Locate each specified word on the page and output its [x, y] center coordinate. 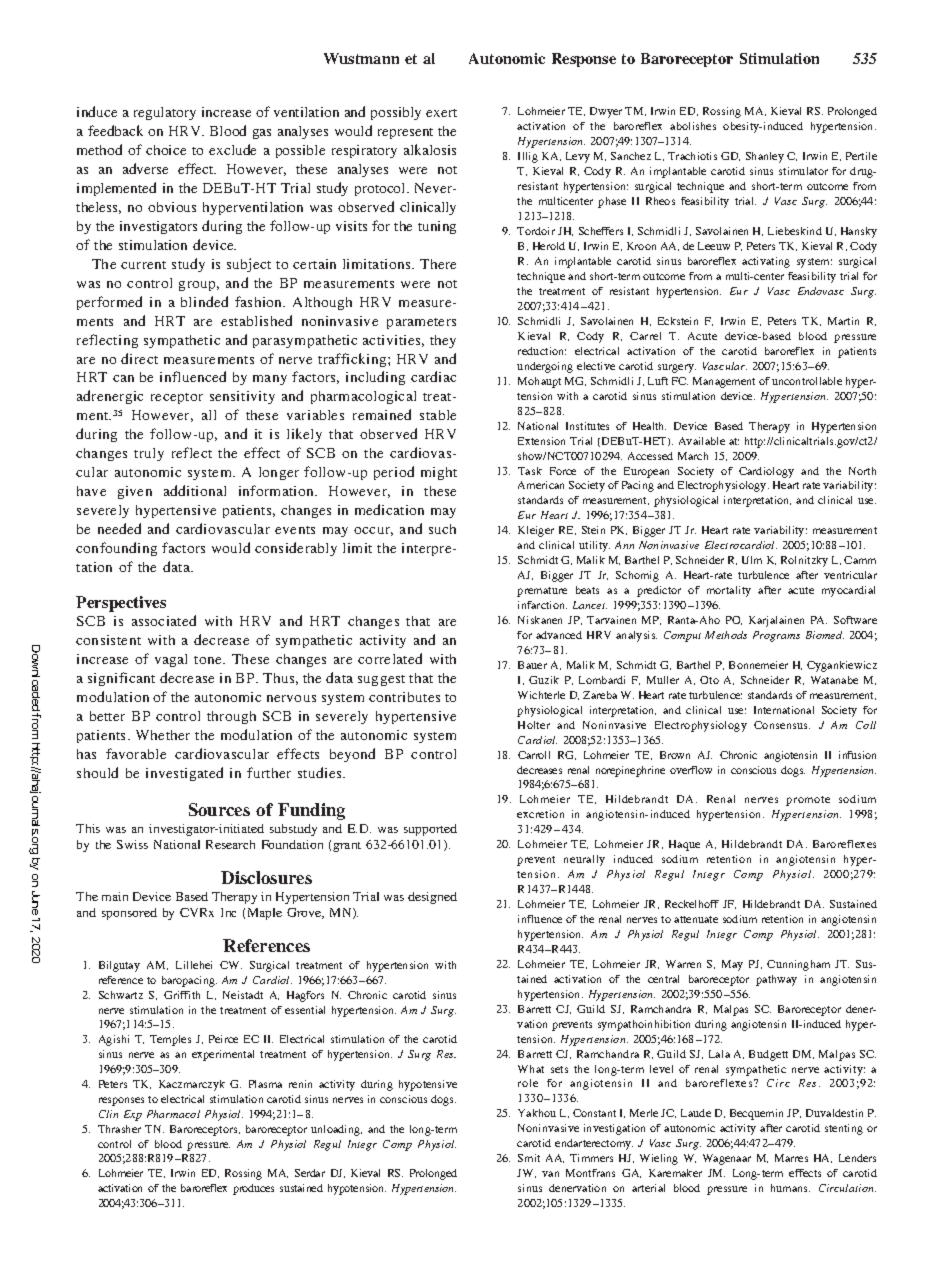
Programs [776, 636]
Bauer [532, 665]
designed [432, 898]
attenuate [696, 919]
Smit [529, 1158]
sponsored [129, 914]
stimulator [803, 171]
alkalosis [430, 149]
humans [790, 1188]
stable [438, 415]
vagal [171, 660]
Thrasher [119, 1129]
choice [166, 150]
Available [702, 441]
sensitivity [242, 397]
